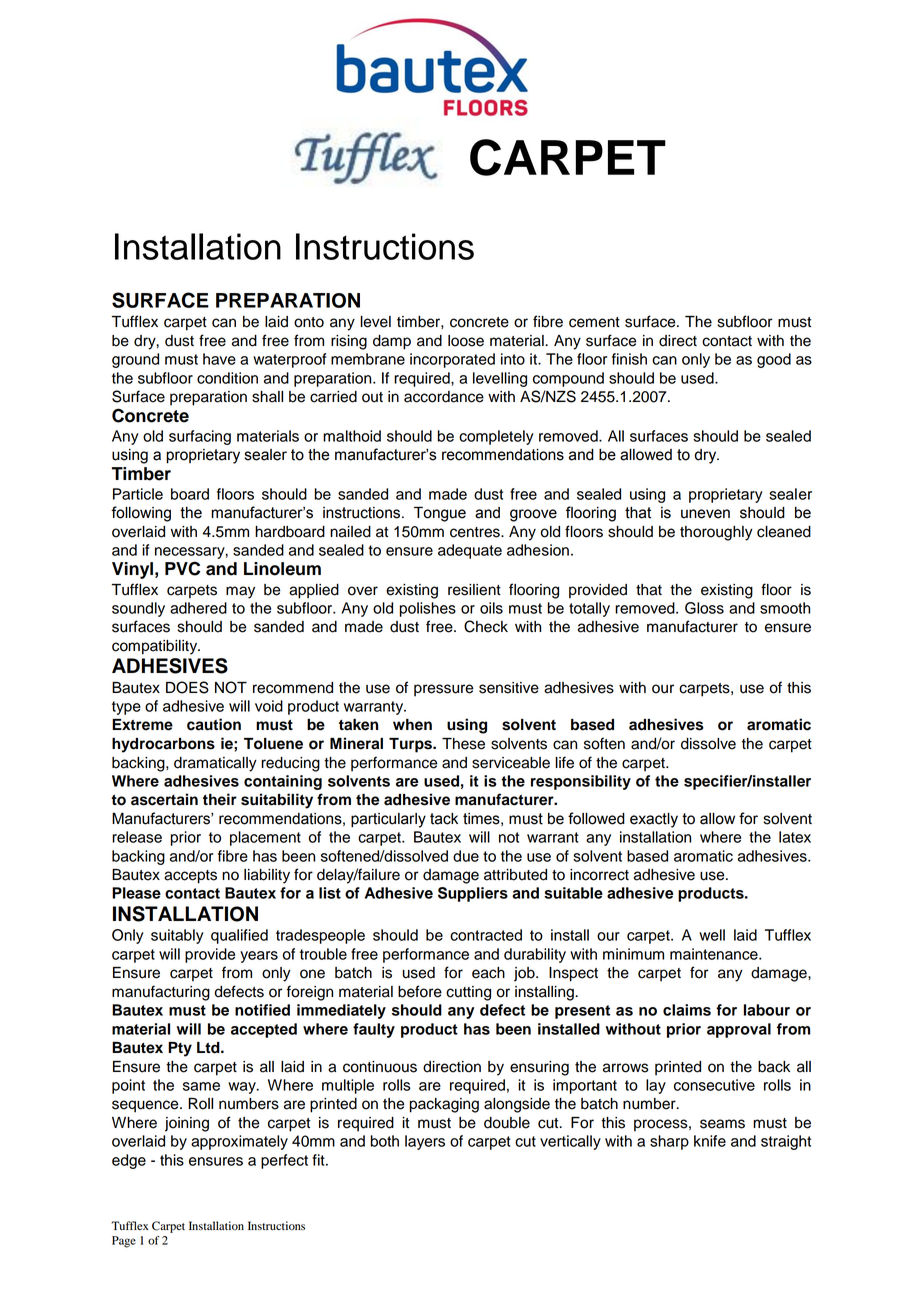 This screenshot has width=924, height=1308. Describe the element at coordinates (704, 608) in the screenshot. I see `Gloss` at that location.
